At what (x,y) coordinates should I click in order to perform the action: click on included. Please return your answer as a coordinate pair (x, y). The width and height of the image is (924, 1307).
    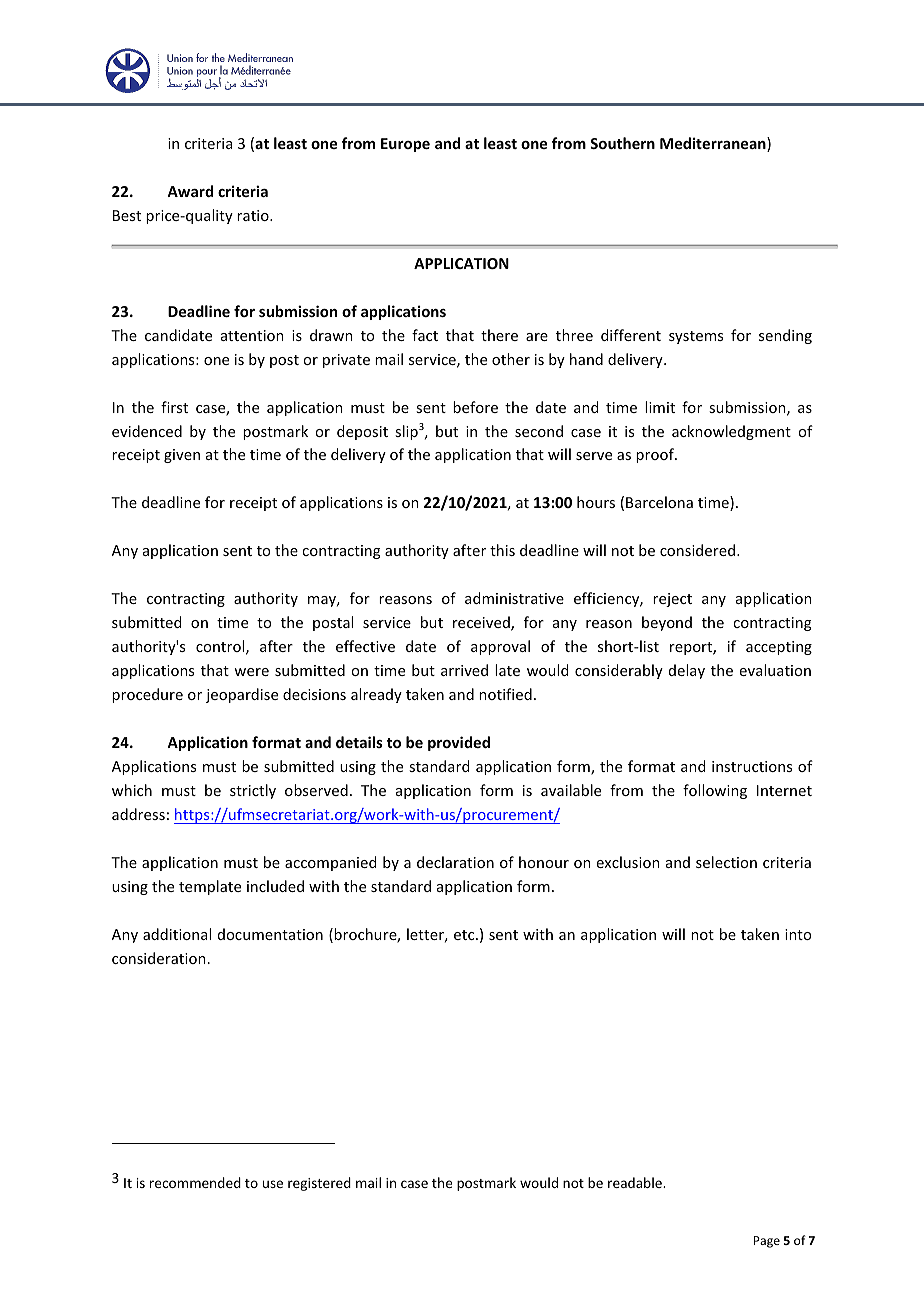
    Looking at the image, I should click on (275, 886).
